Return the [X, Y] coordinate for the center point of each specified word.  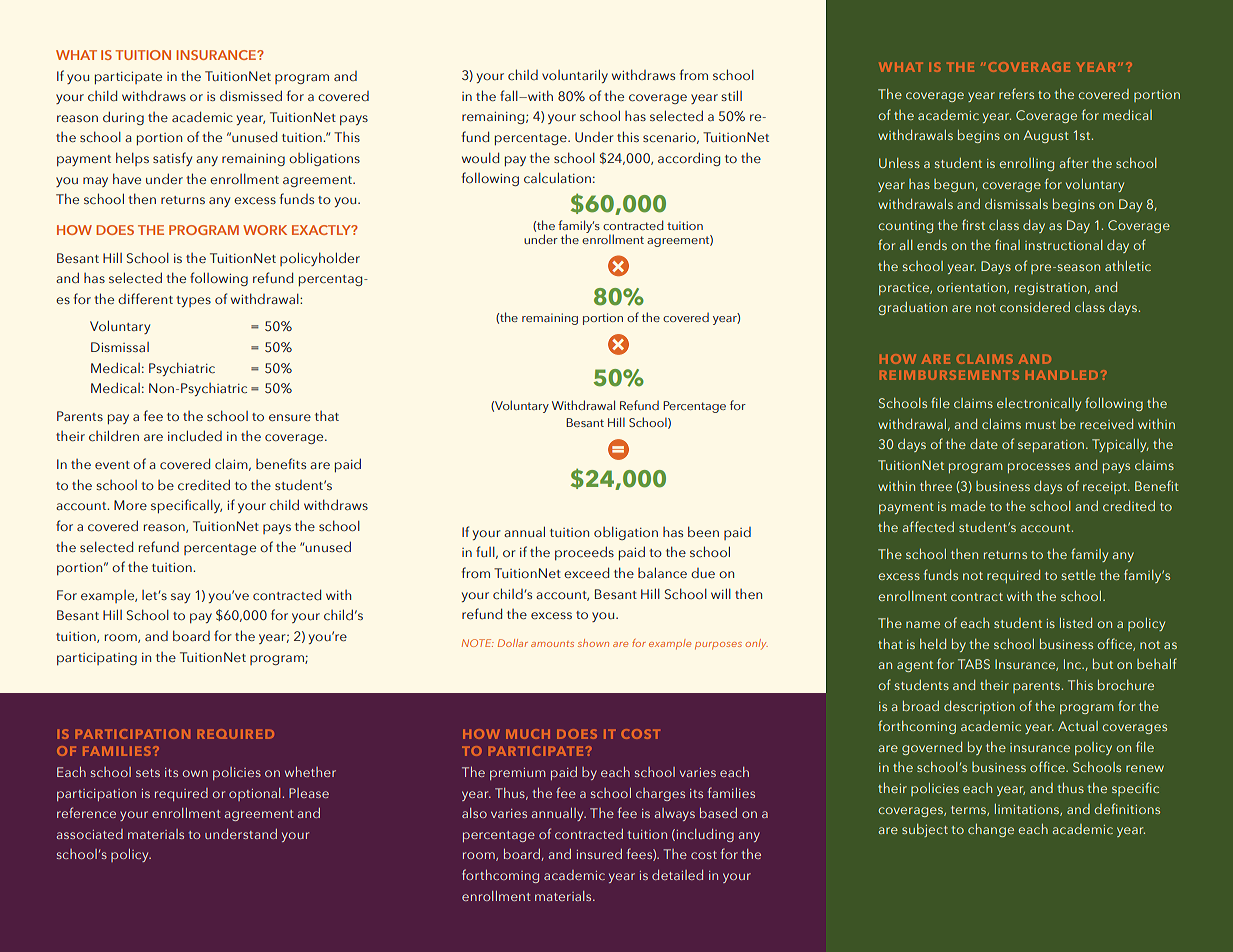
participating [97, 659]
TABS [974, 664]
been [703, 531]
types [193, 301]
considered [1035, 307]
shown [593, 643]
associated [90, 834]
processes [1039, 468]
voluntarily [575, 76]
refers [1016, 93]
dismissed [251, 95]
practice [905, 289]
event [112, 465]
